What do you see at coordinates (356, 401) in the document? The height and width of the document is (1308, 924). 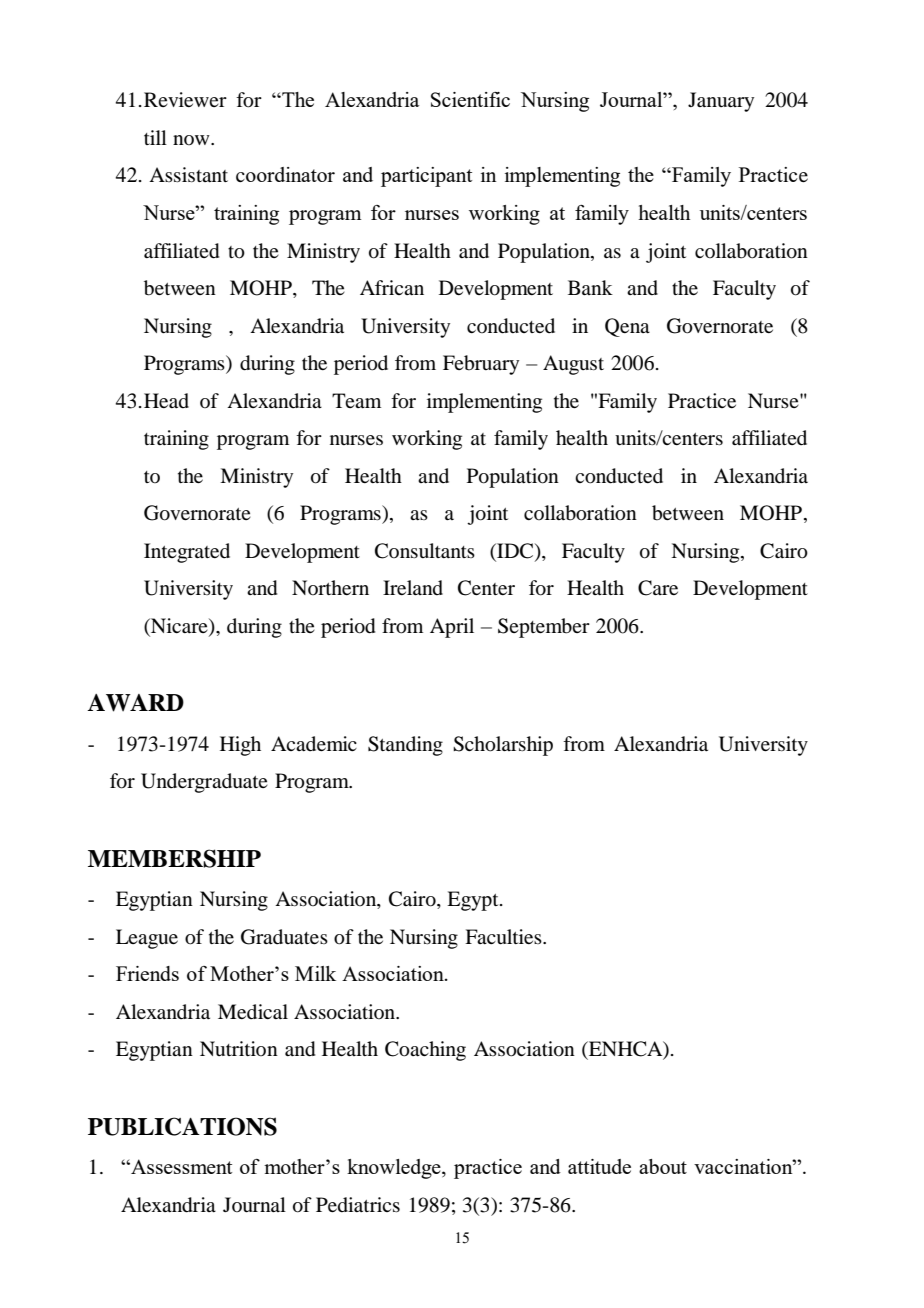 I see `Team` at bounding box center [356, 401].
